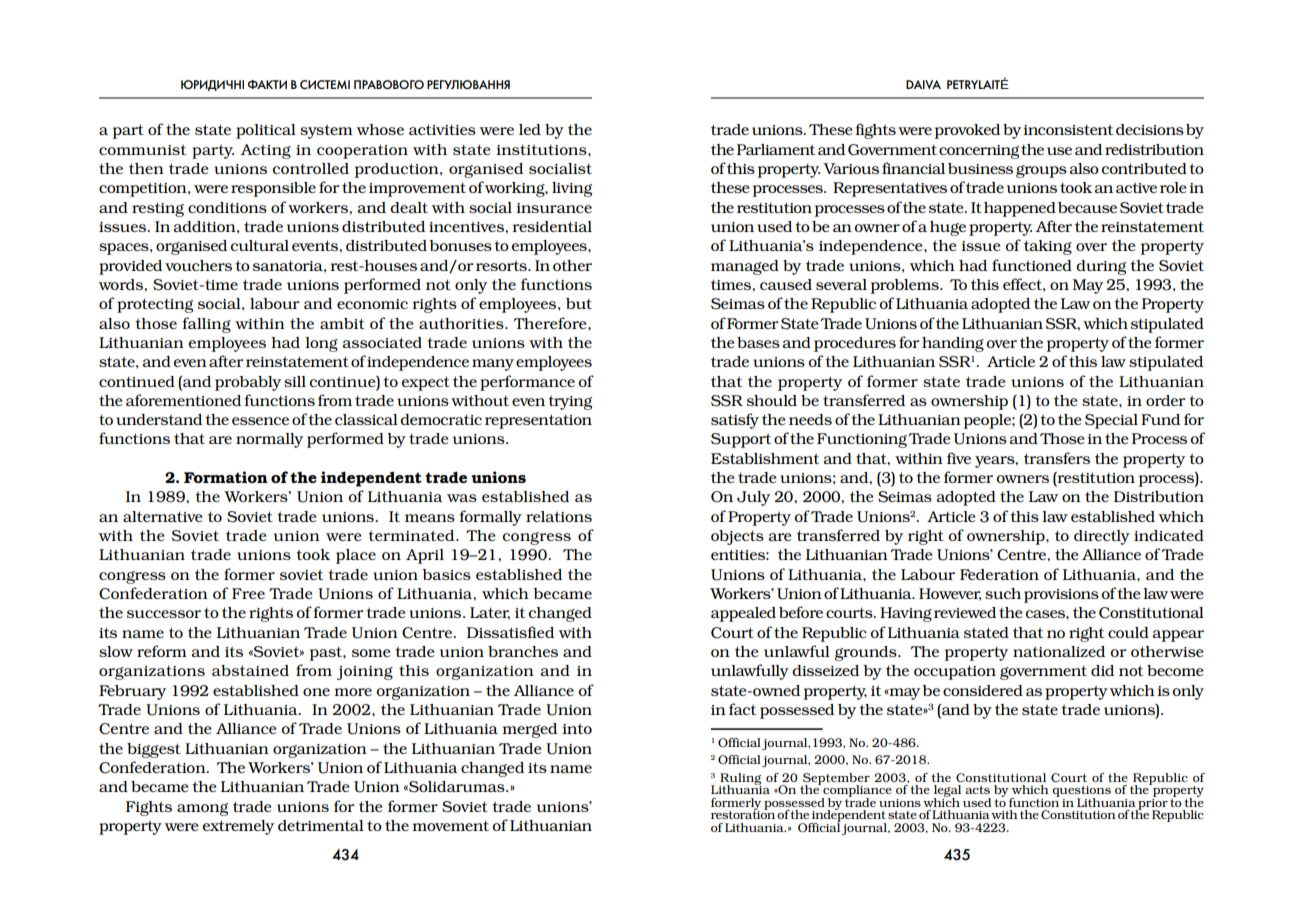 The image size is (1303, 924). Describe the element at coordinates (202, 809) in the screenshot. I see `among` at that location.
